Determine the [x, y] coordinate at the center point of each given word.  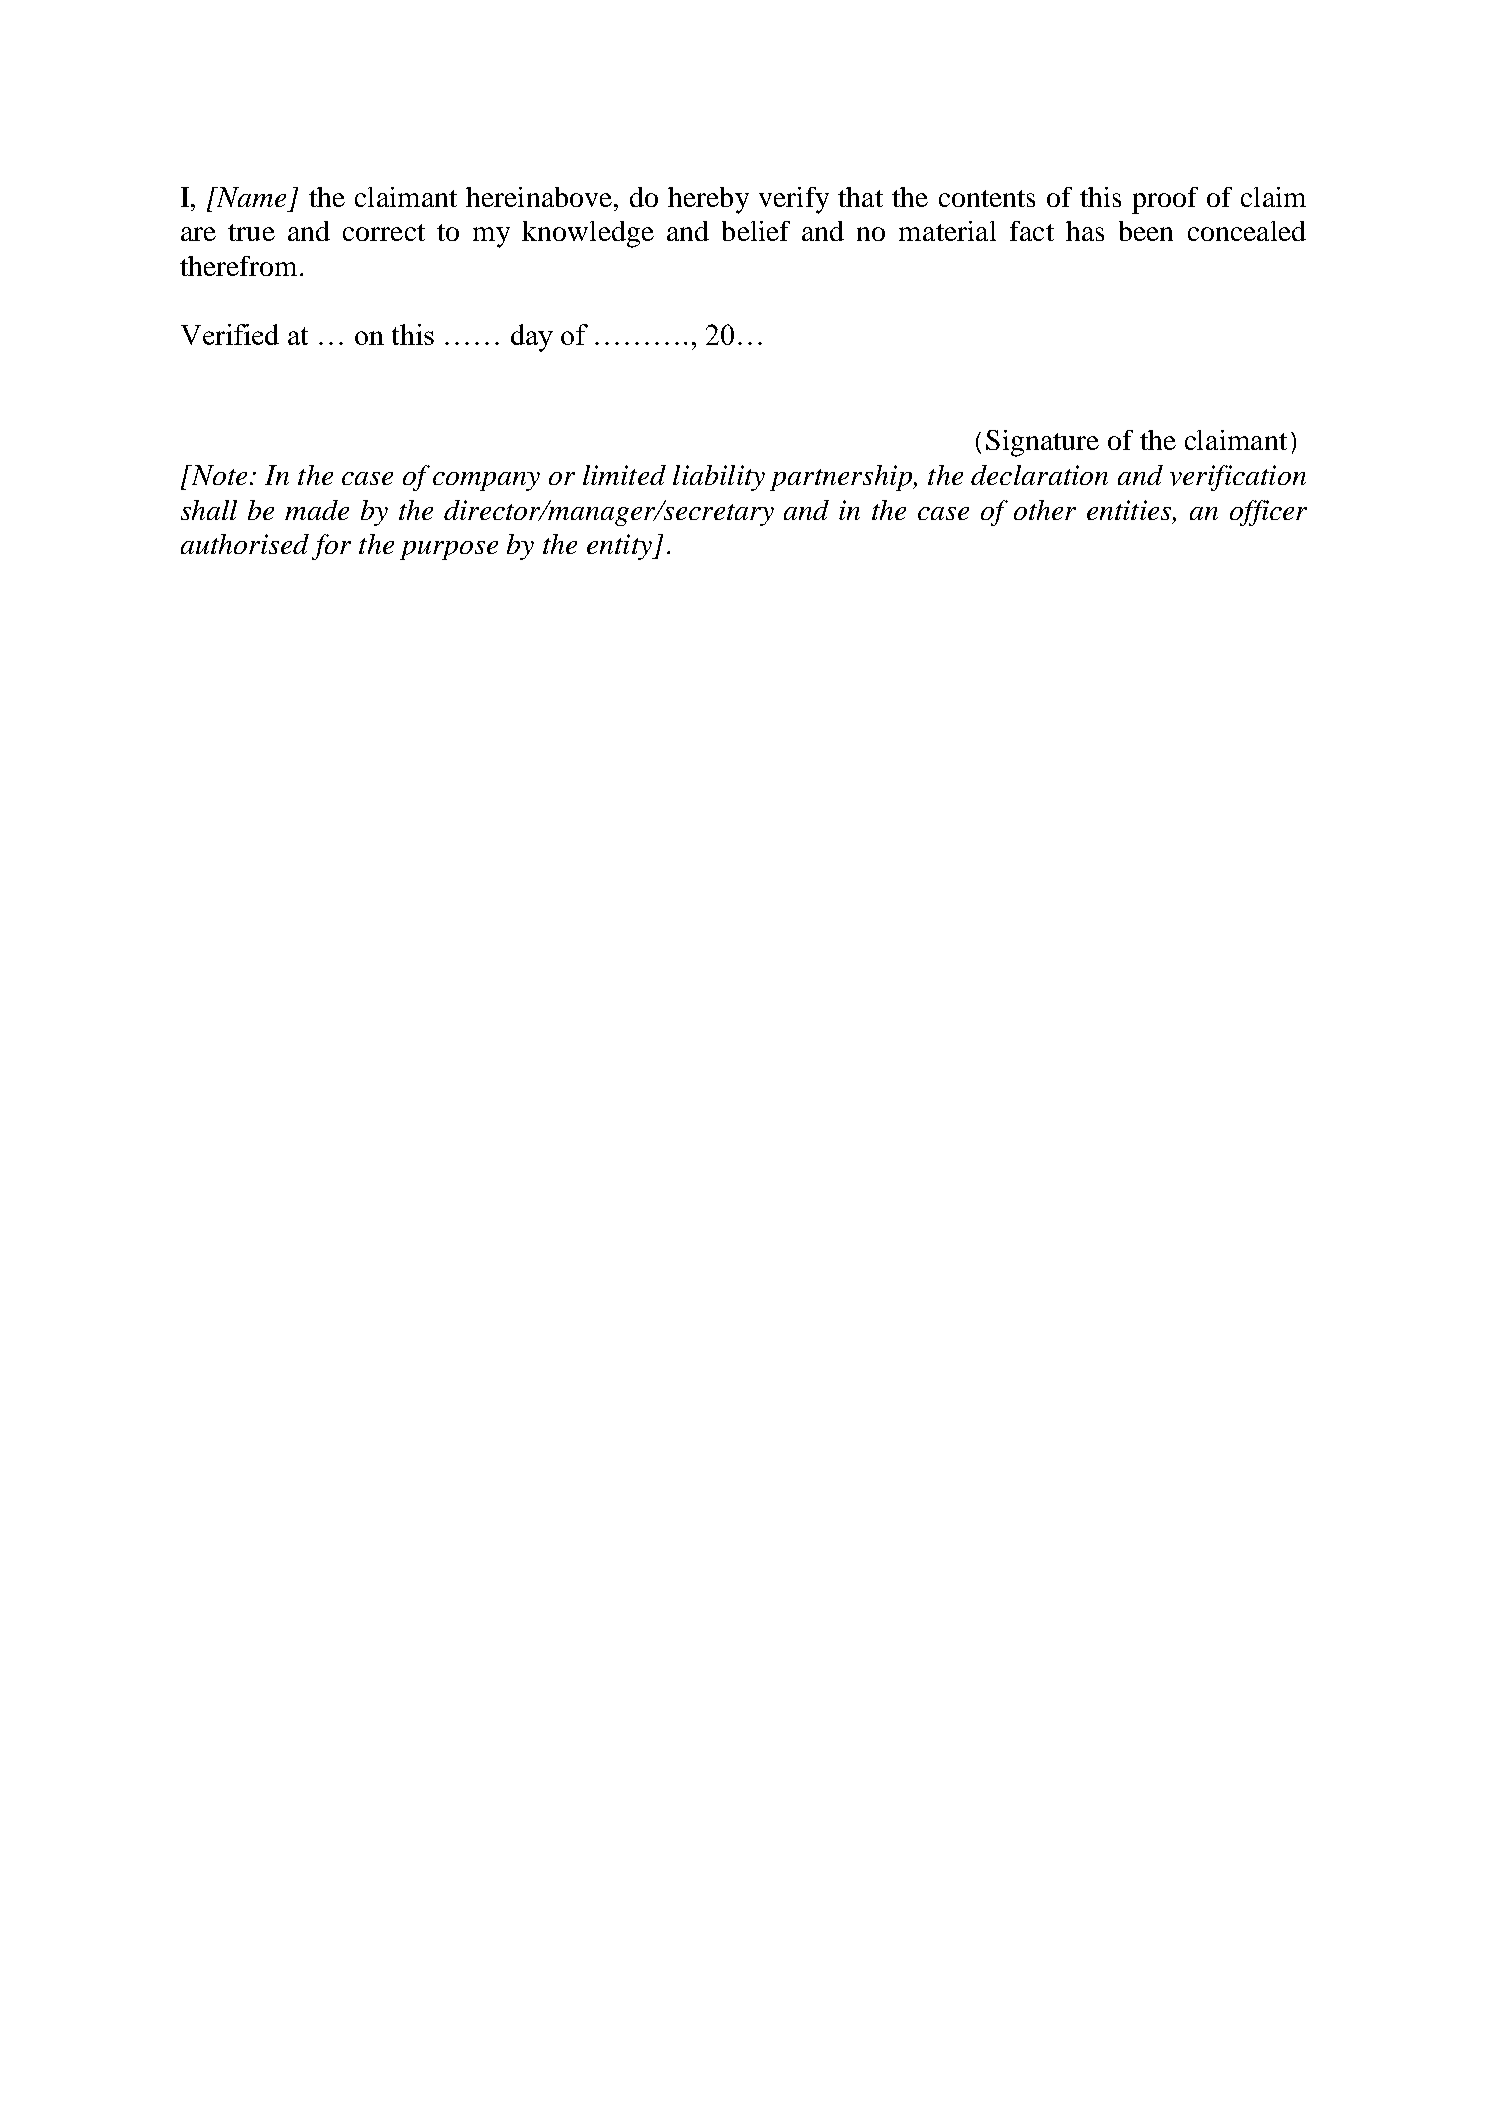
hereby [708, 200]
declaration [1039, 475]
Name [250, 197]
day [532, 338]
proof [1165, 200]
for [331, 547]
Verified [230, 334]
